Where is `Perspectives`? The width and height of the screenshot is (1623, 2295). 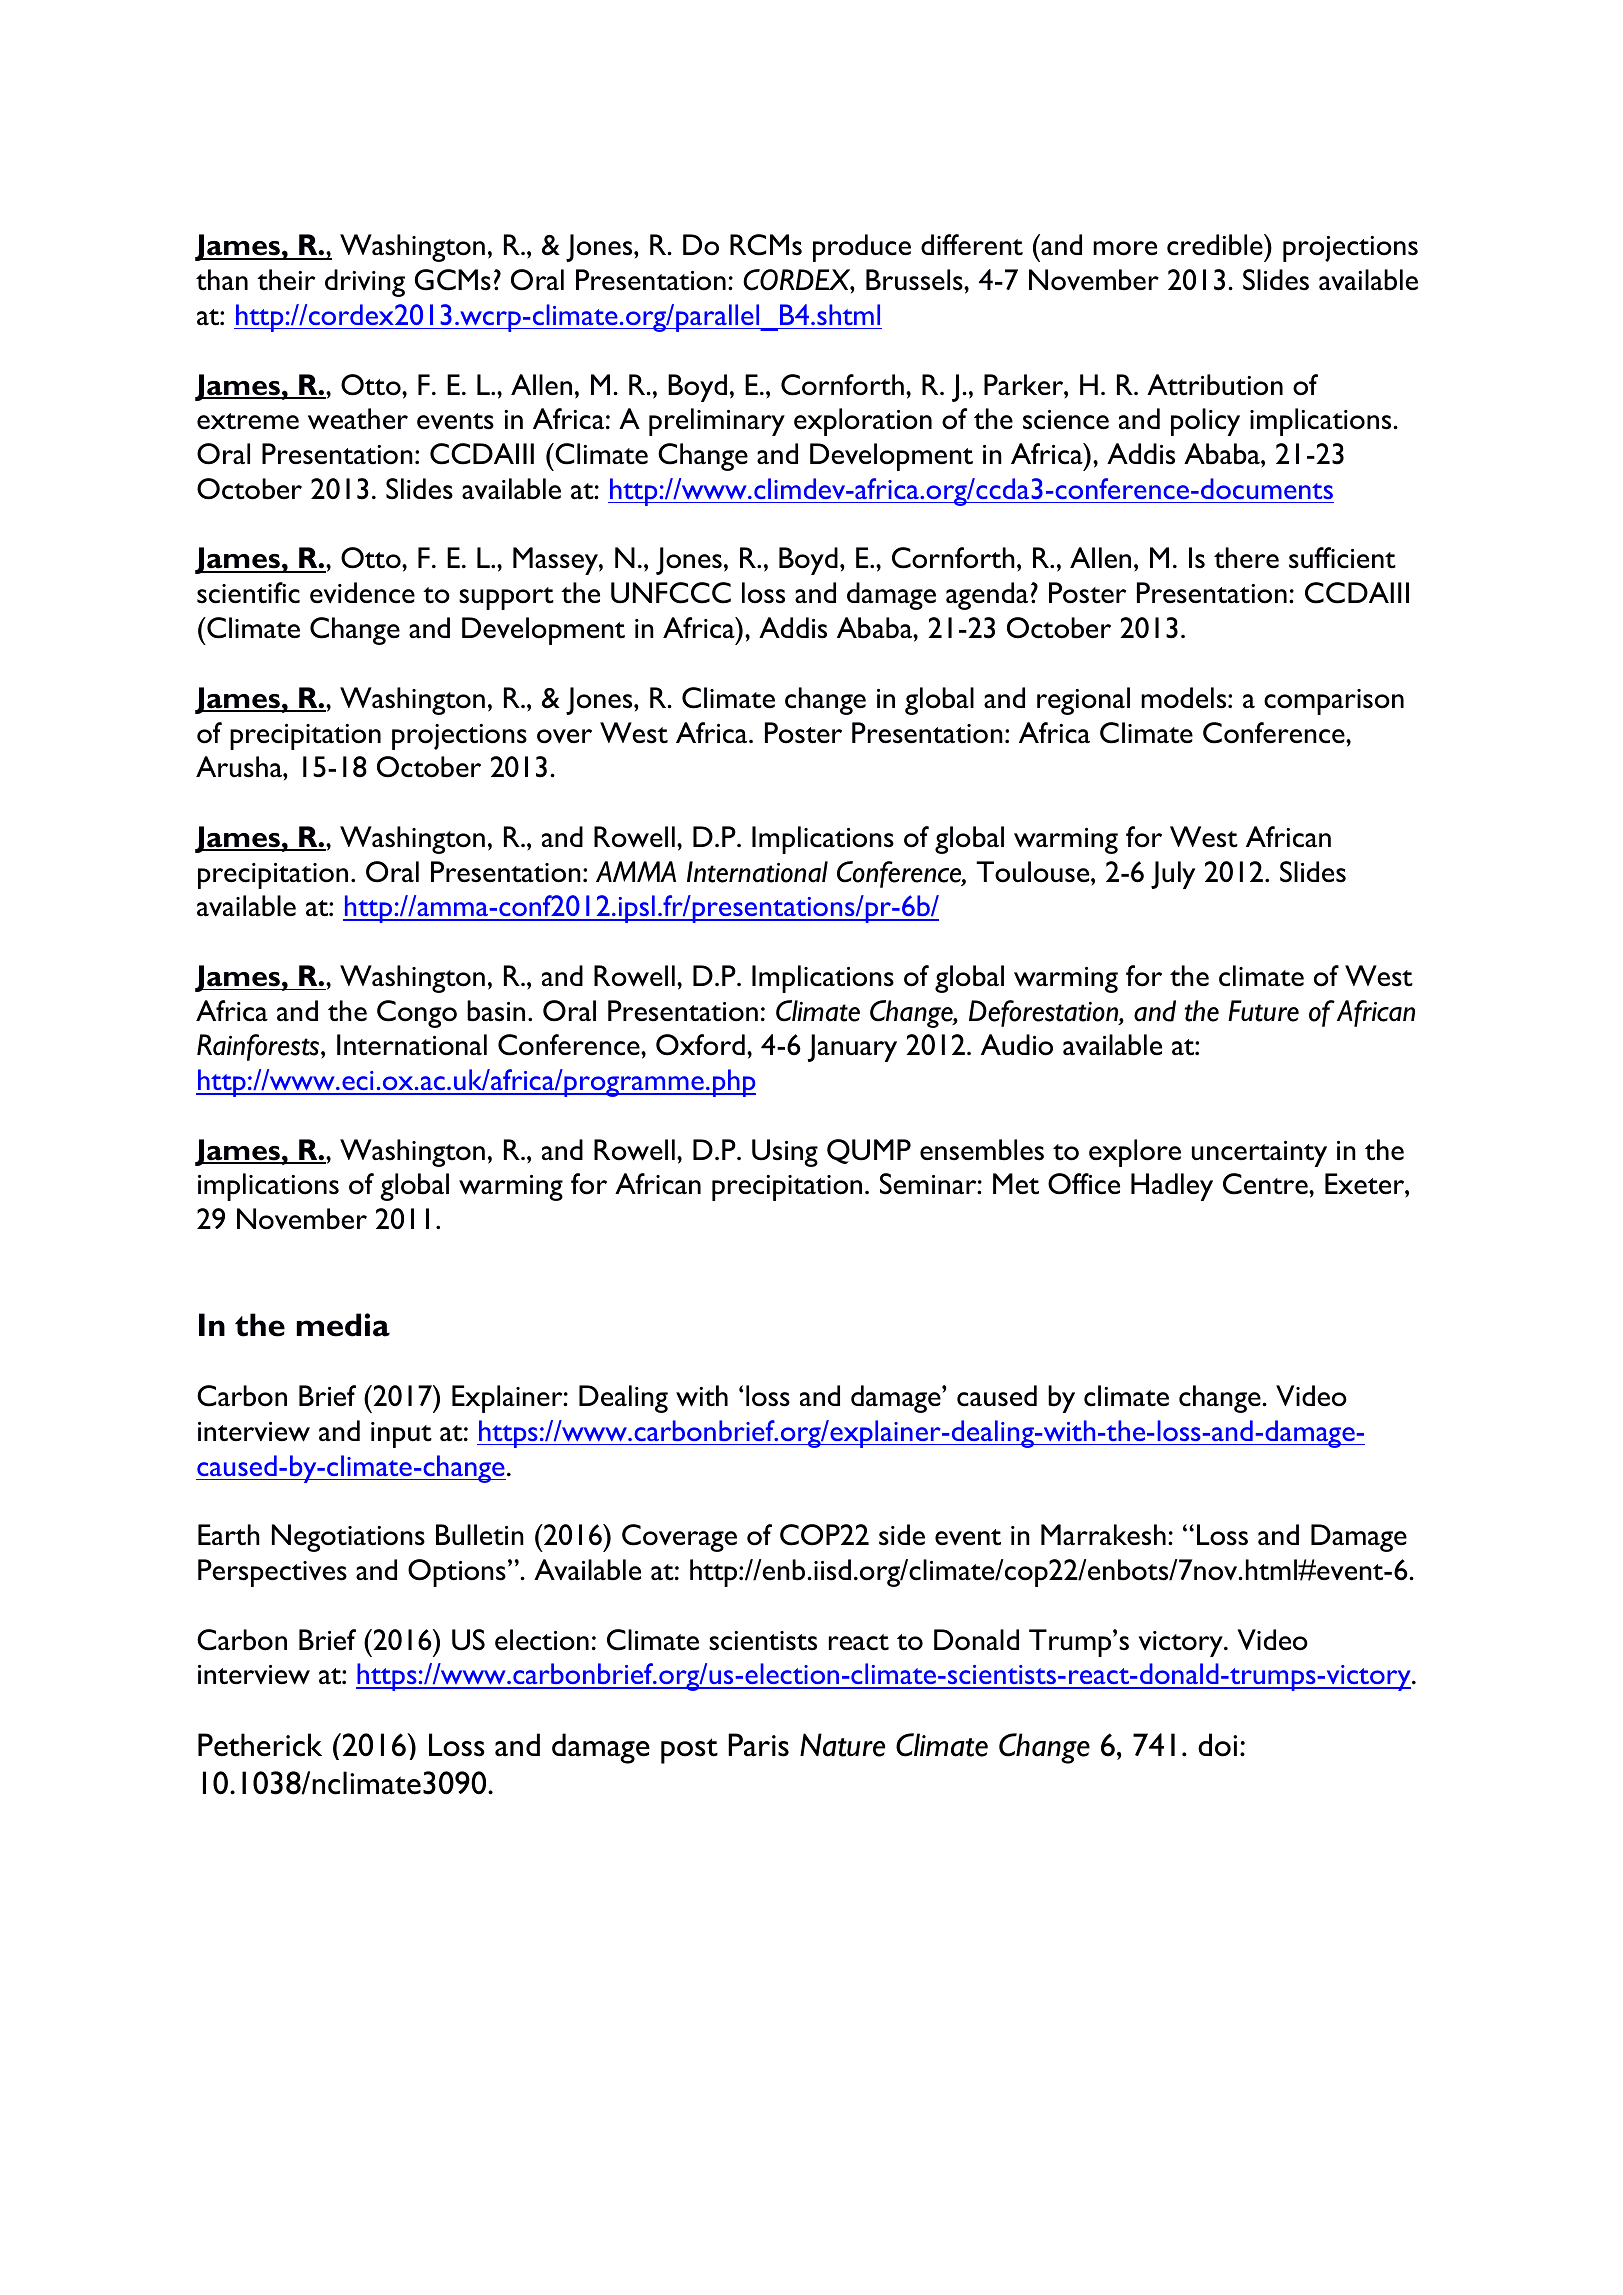
Perspectives is located at coordinates (272, 1573).
